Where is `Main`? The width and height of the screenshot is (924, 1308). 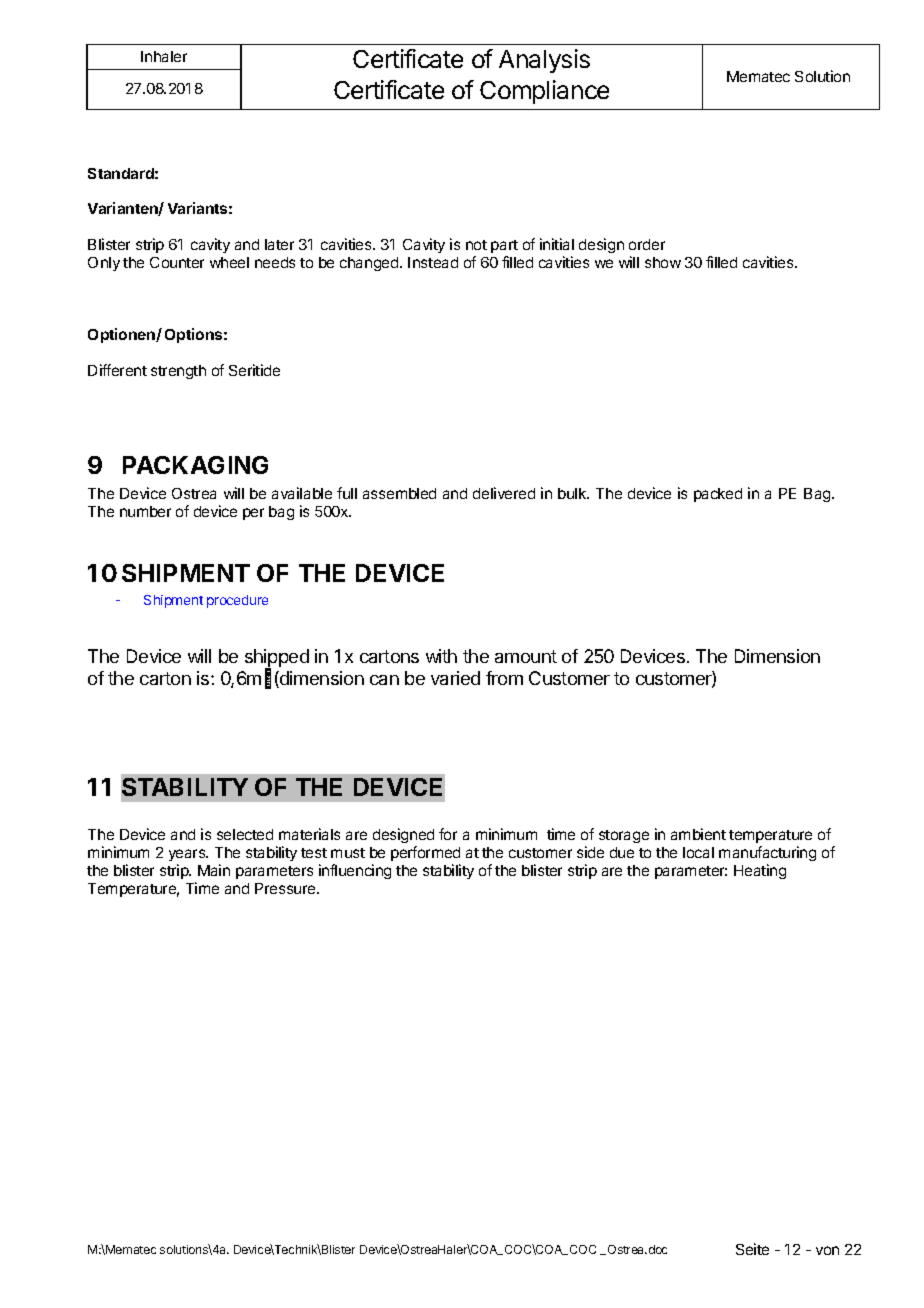
Main is located at coordinates (214, 870).
